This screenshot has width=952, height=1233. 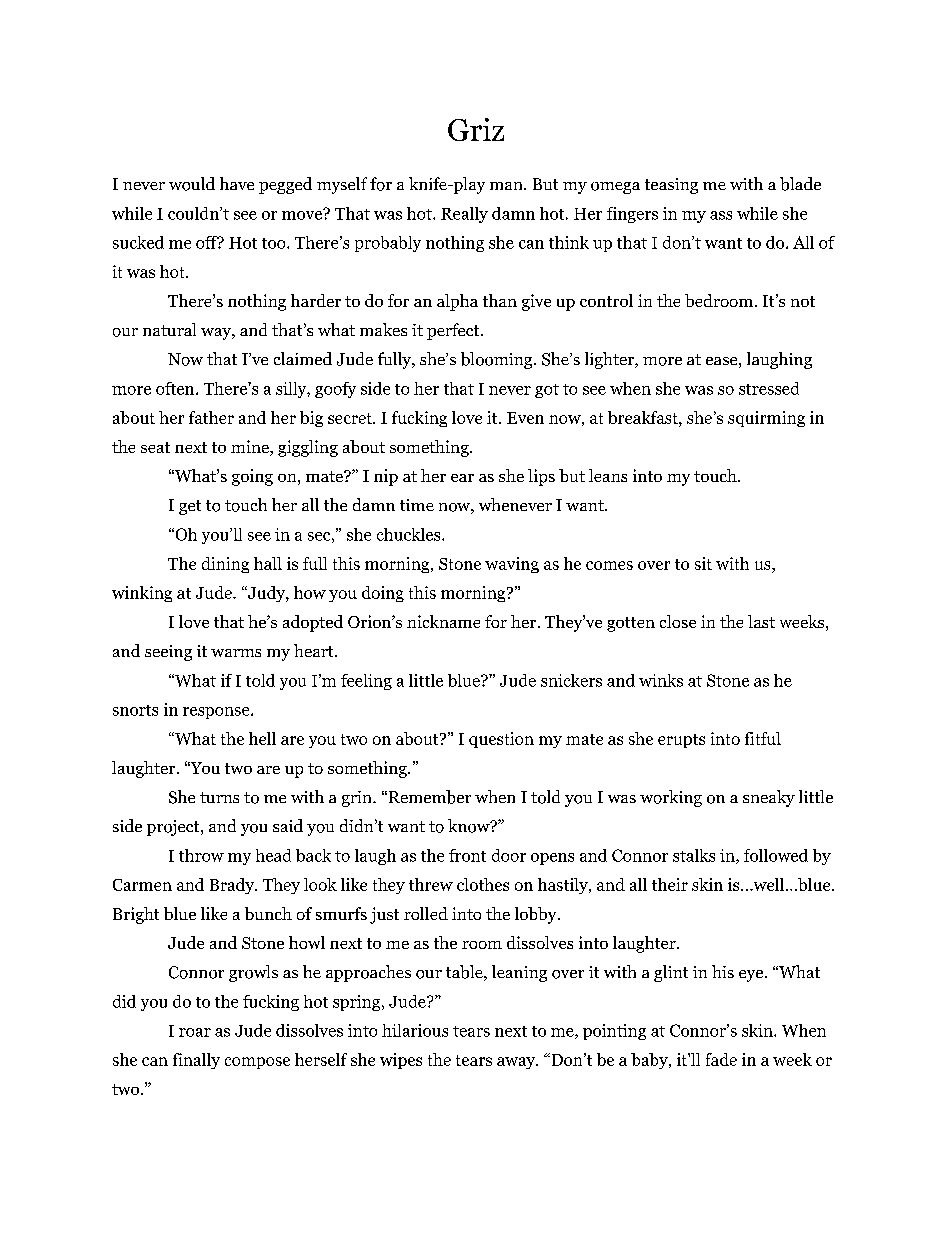 What do you see at coordinates (415, 1030) in the screenshot?
I see `hilarious` at bounding box center [415, 1030].
